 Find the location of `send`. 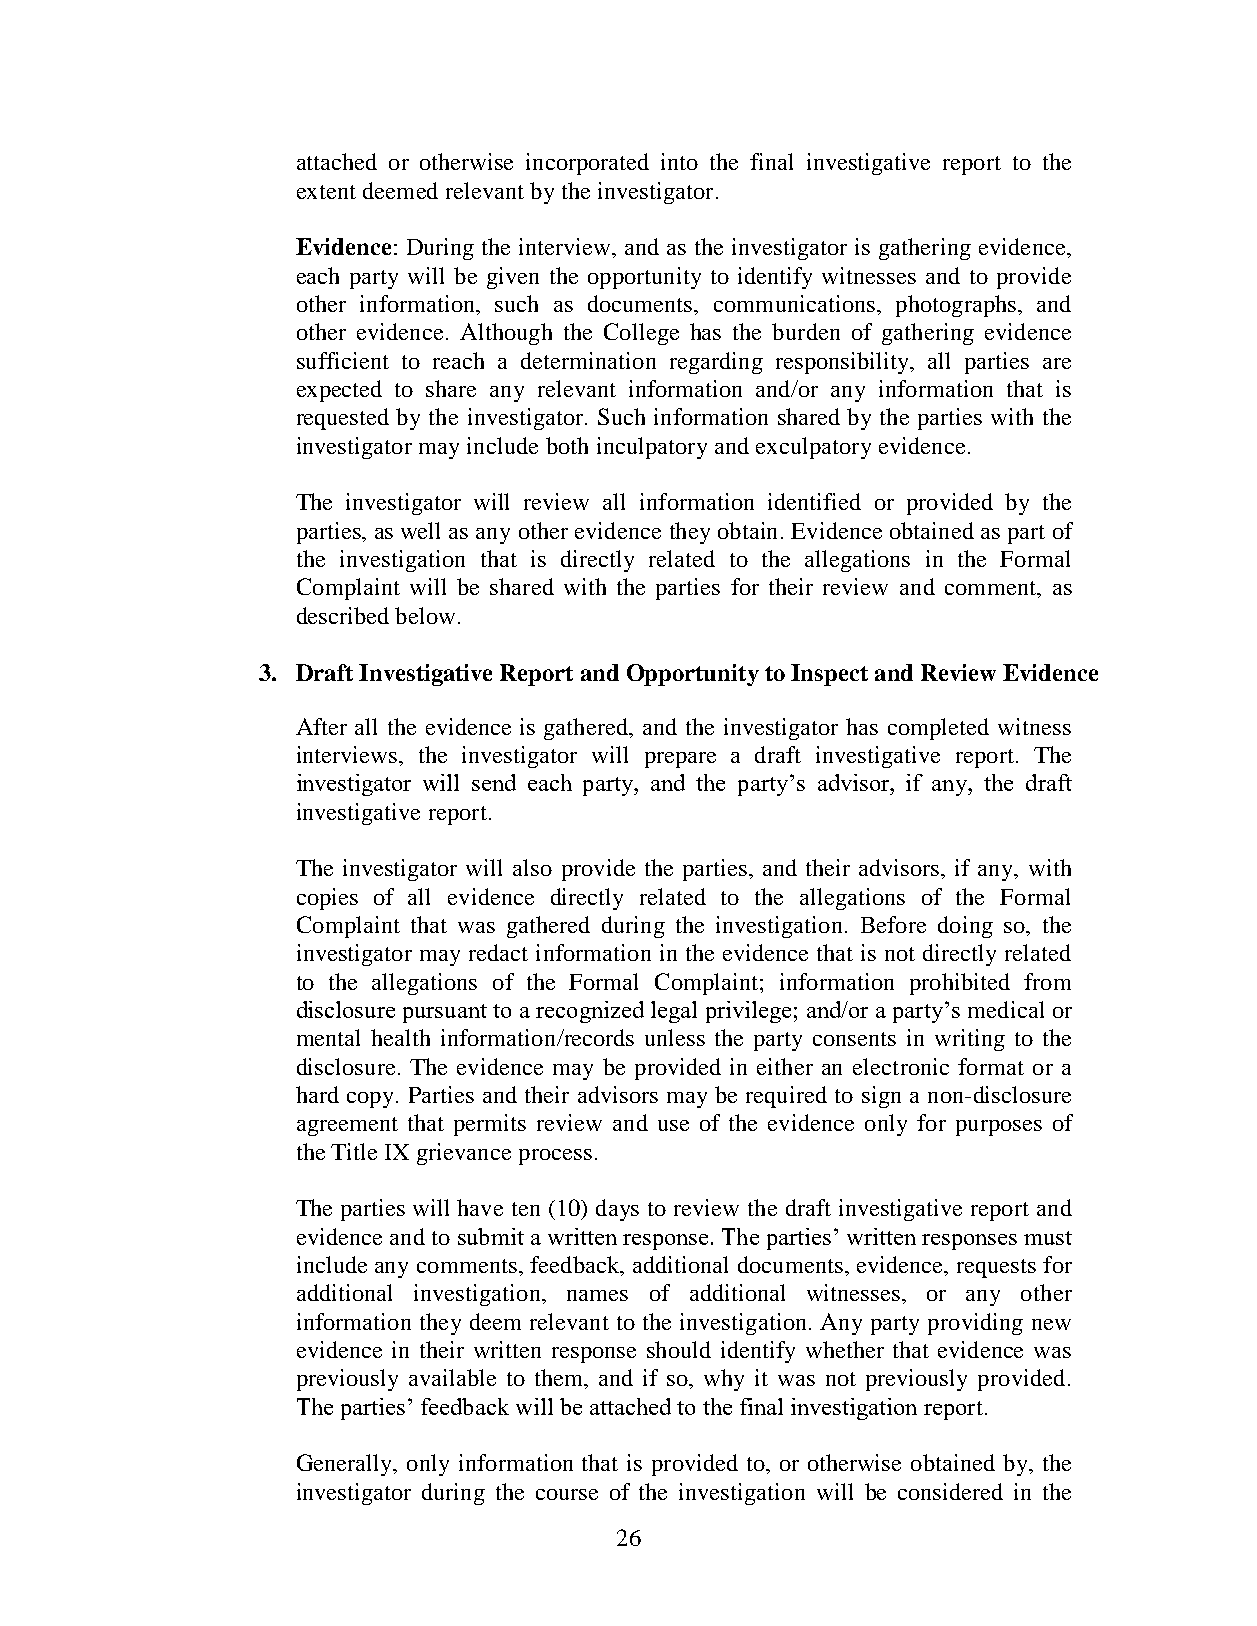

send is located at coordinates (494, 782).
